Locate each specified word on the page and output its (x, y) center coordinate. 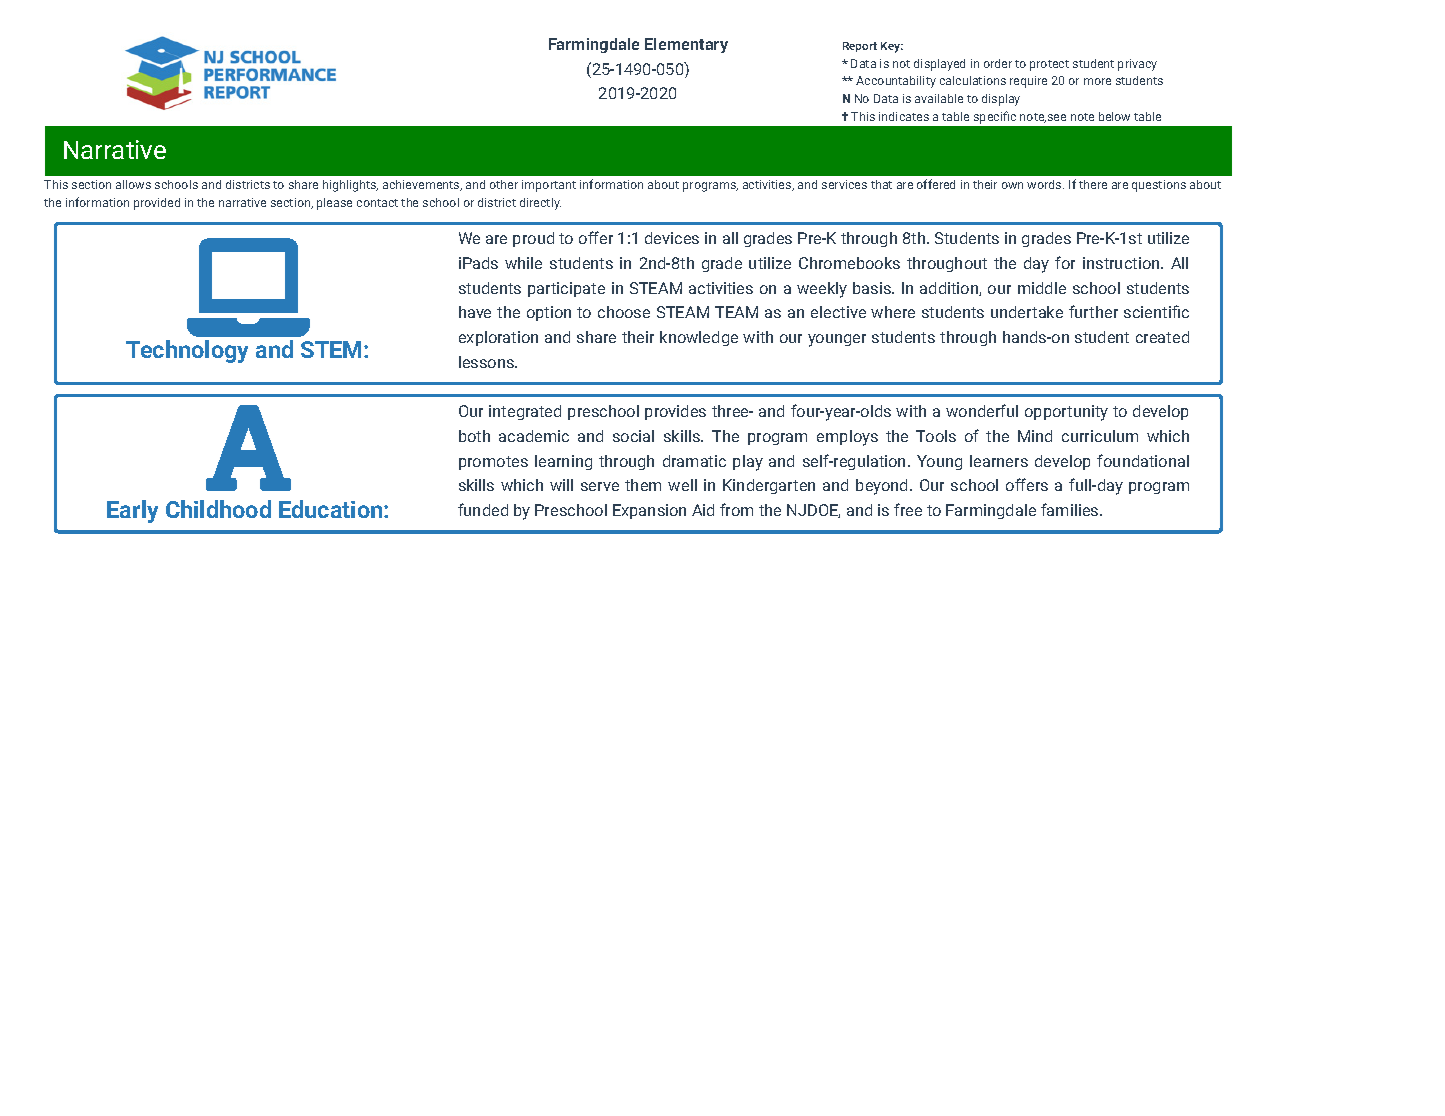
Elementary (686, 45)
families (1071, 509)
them (643, 485)
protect (1049, 65)
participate (566, 289)
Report (860, 47)
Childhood (218, 509)
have (475, 312)
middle (1042, 288)
